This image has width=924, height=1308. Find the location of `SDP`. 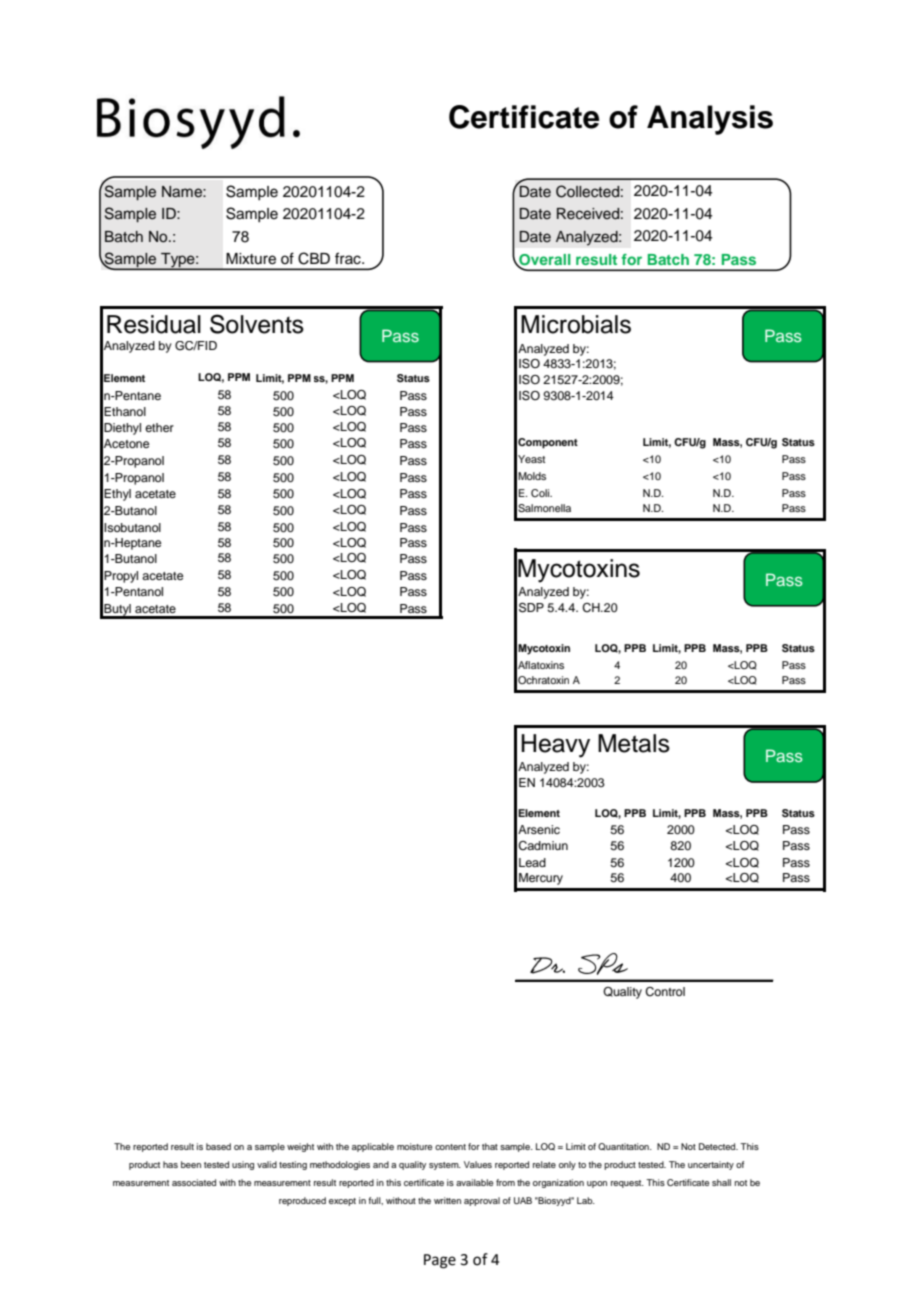

SDP is located at coordinates (531, 608).
